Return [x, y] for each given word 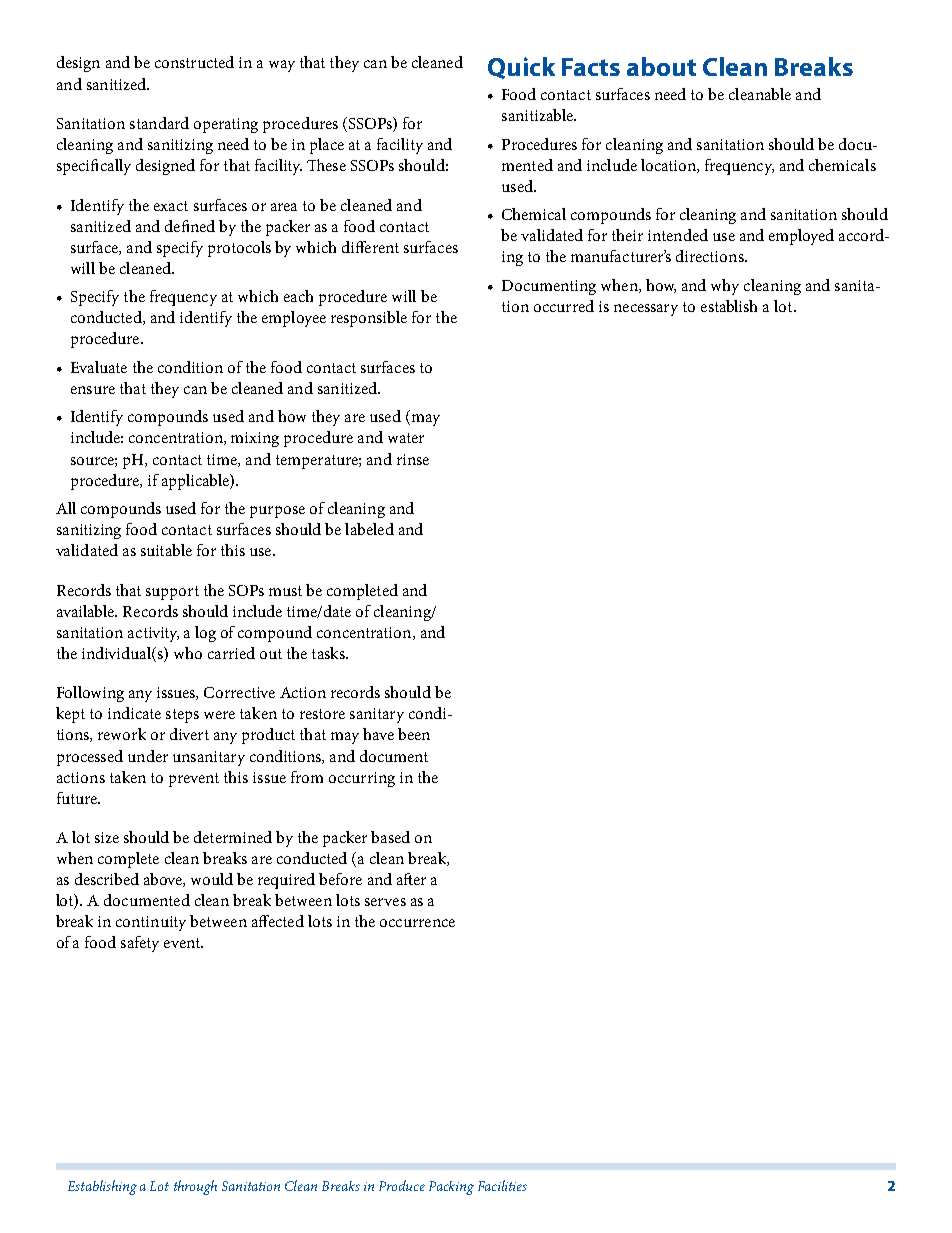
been [414, 734]
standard [159, 123]
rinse [413, 459]
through [195, 1187]
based [390, 837]
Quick [521, 68]
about [661, 66]
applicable [196, 482]
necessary [646, 310]
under [148, 756]
